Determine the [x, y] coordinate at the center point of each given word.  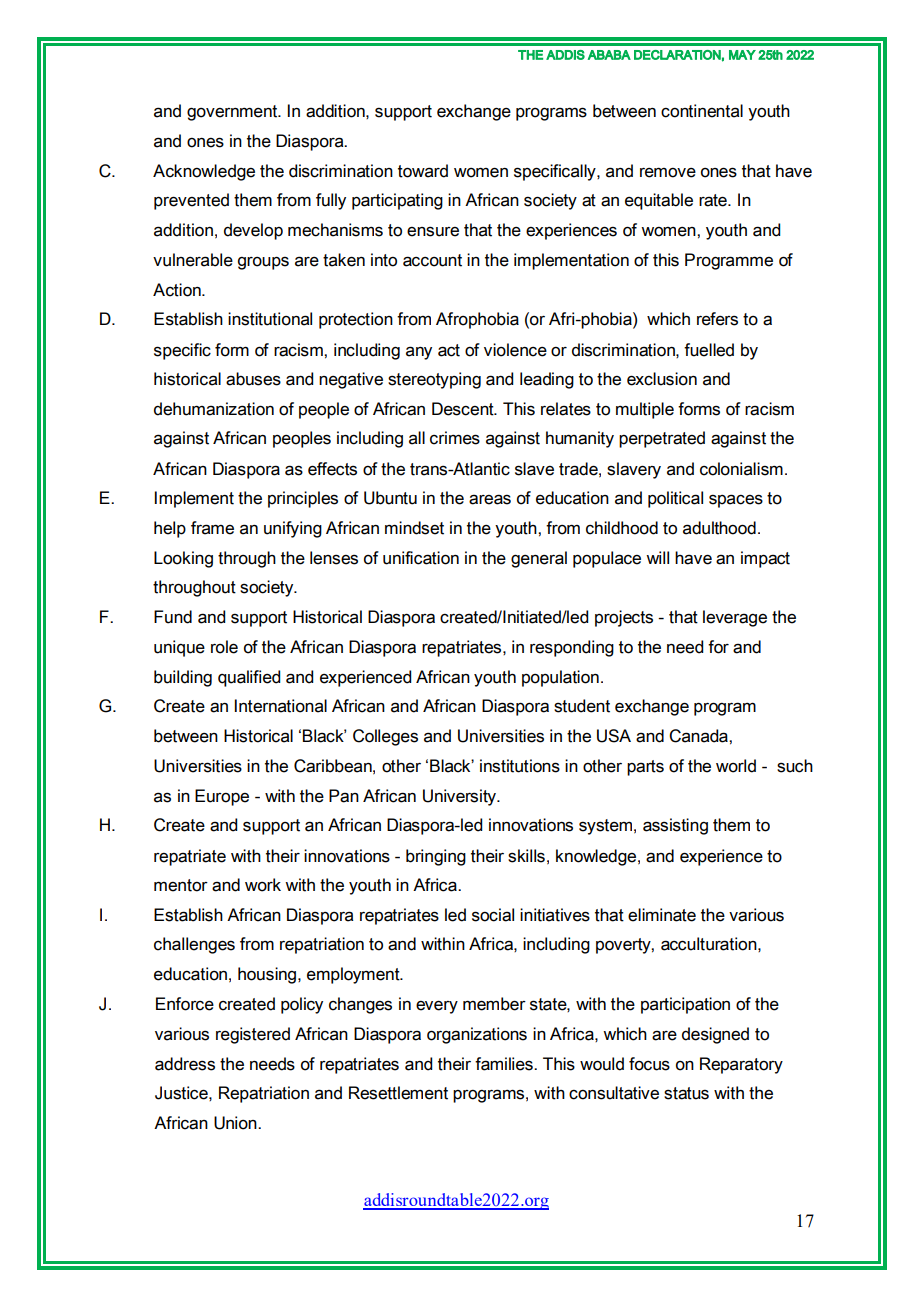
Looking [183, 559]
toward [423, 171]
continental [702, 111]
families [505, 1064]
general [539, 559]
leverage [735, 618]
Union [236, 1123]
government [233, 113]
